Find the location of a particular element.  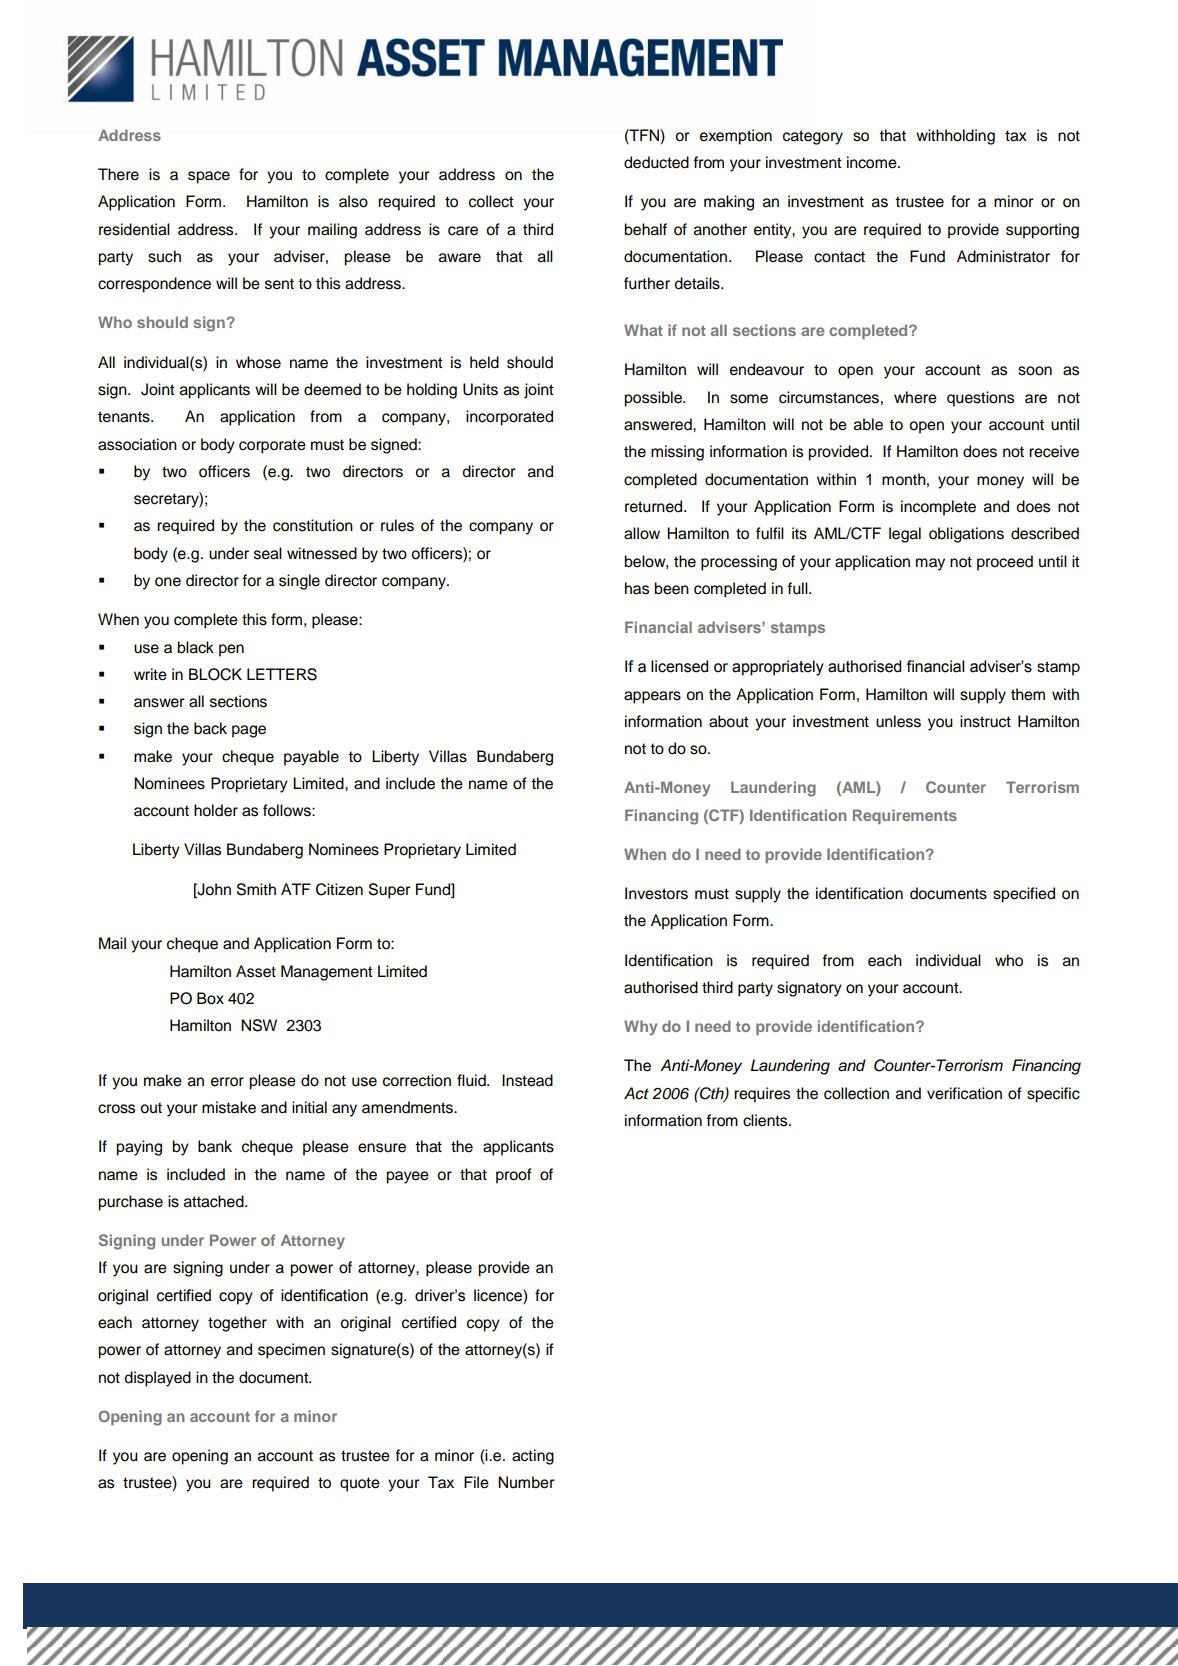

space is located at coordinates (209, 177).
